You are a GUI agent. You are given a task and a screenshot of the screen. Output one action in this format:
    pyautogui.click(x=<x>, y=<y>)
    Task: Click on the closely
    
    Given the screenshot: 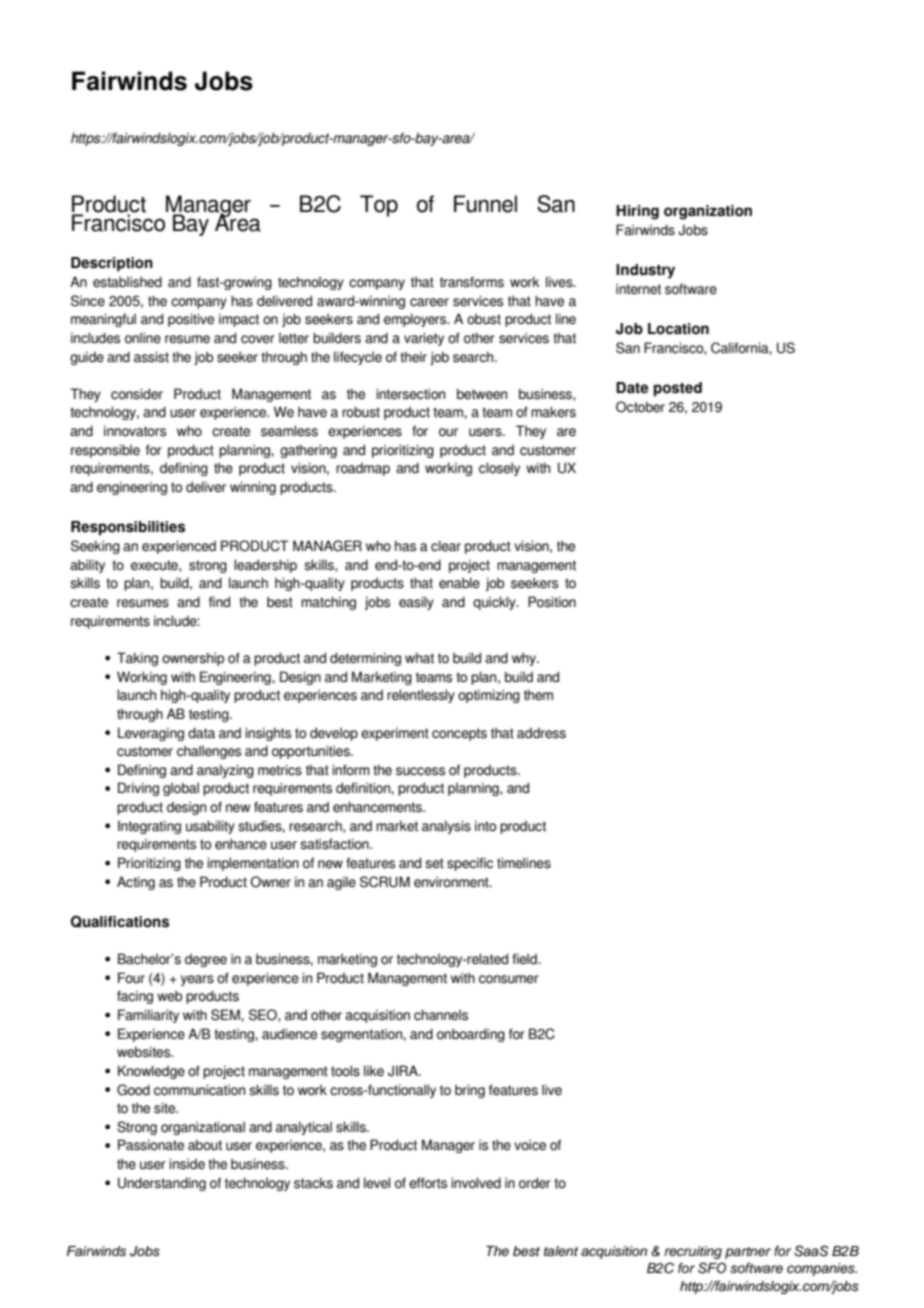 What is the action you would take?
    pyautogui.click(x=499, y=469)
